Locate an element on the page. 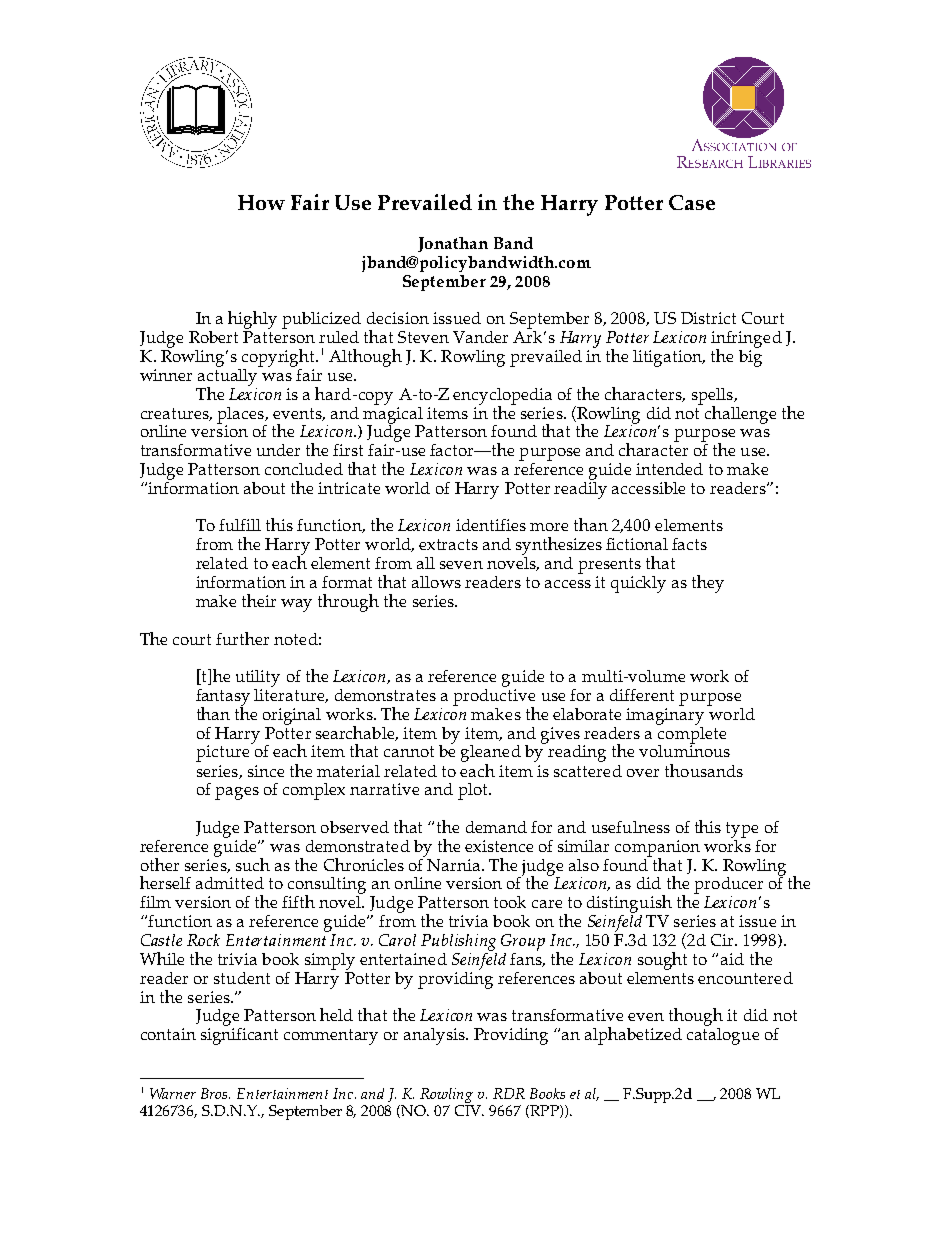 The width and height of the image is (952, 1233). decision is located at coordinates (398, 318).
